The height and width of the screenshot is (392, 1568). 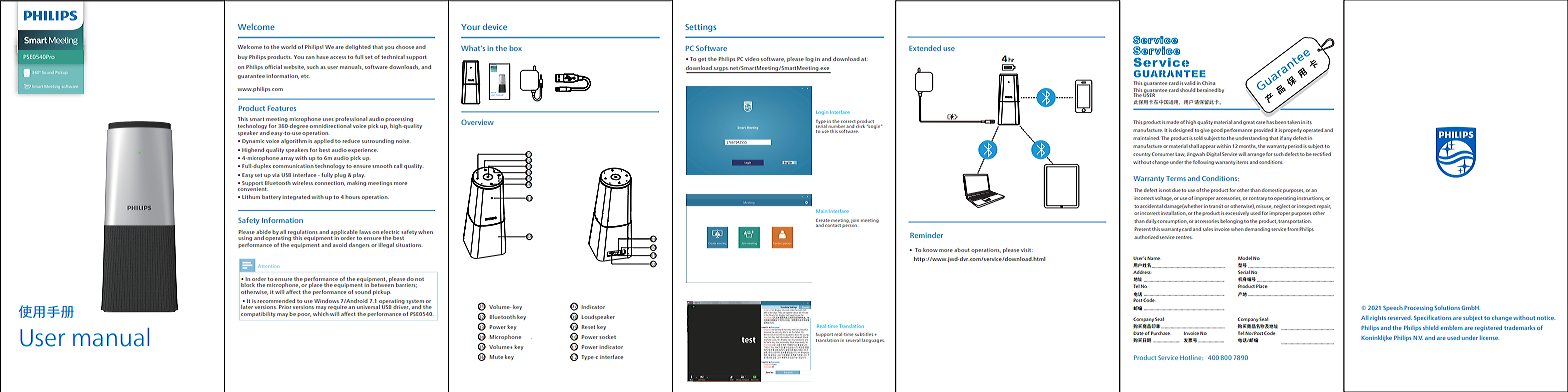 I want to click on languages, so click(x=873, y=341).
